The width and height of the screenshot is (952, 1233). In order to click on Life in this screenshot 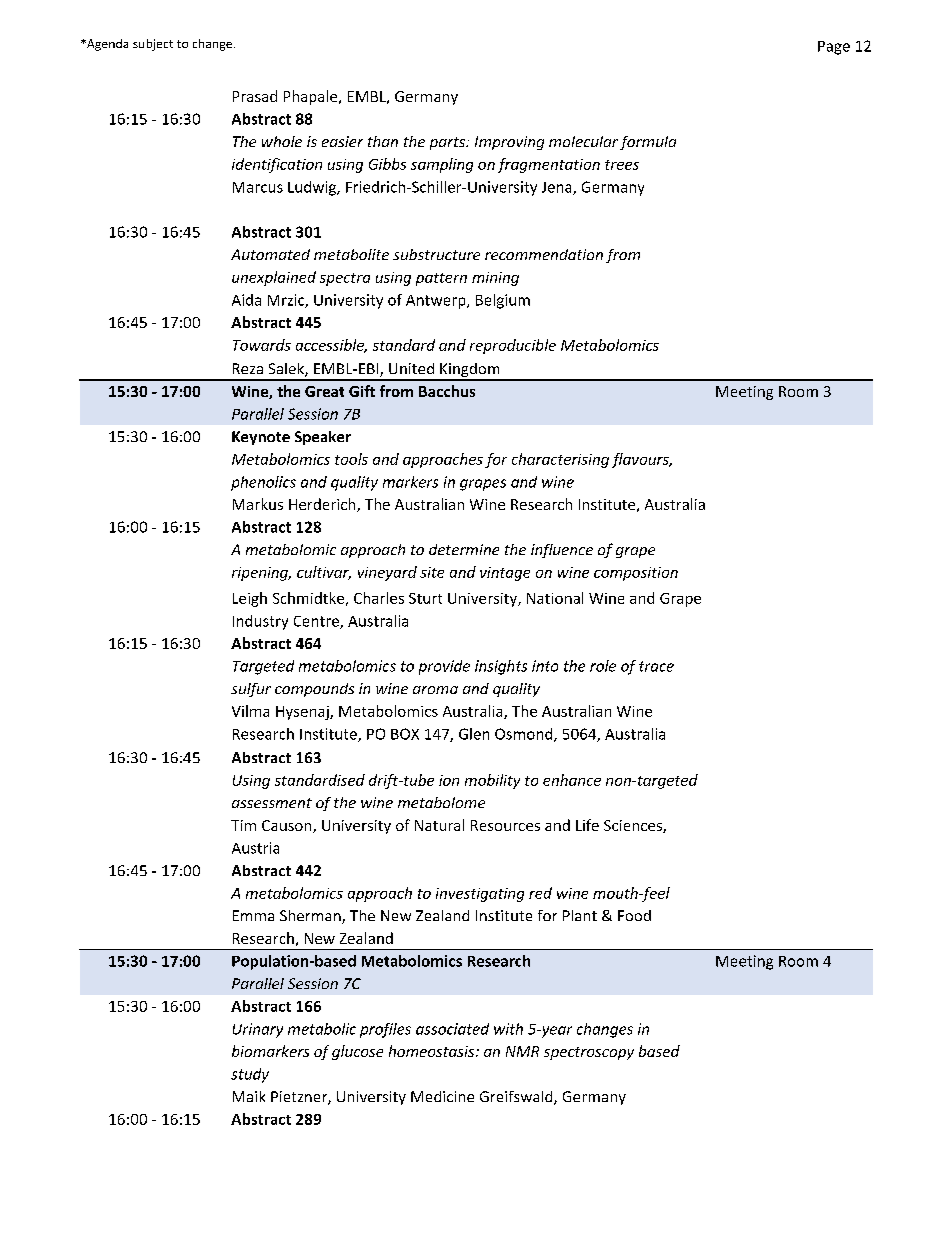, I will do `click(587, 825)`.
